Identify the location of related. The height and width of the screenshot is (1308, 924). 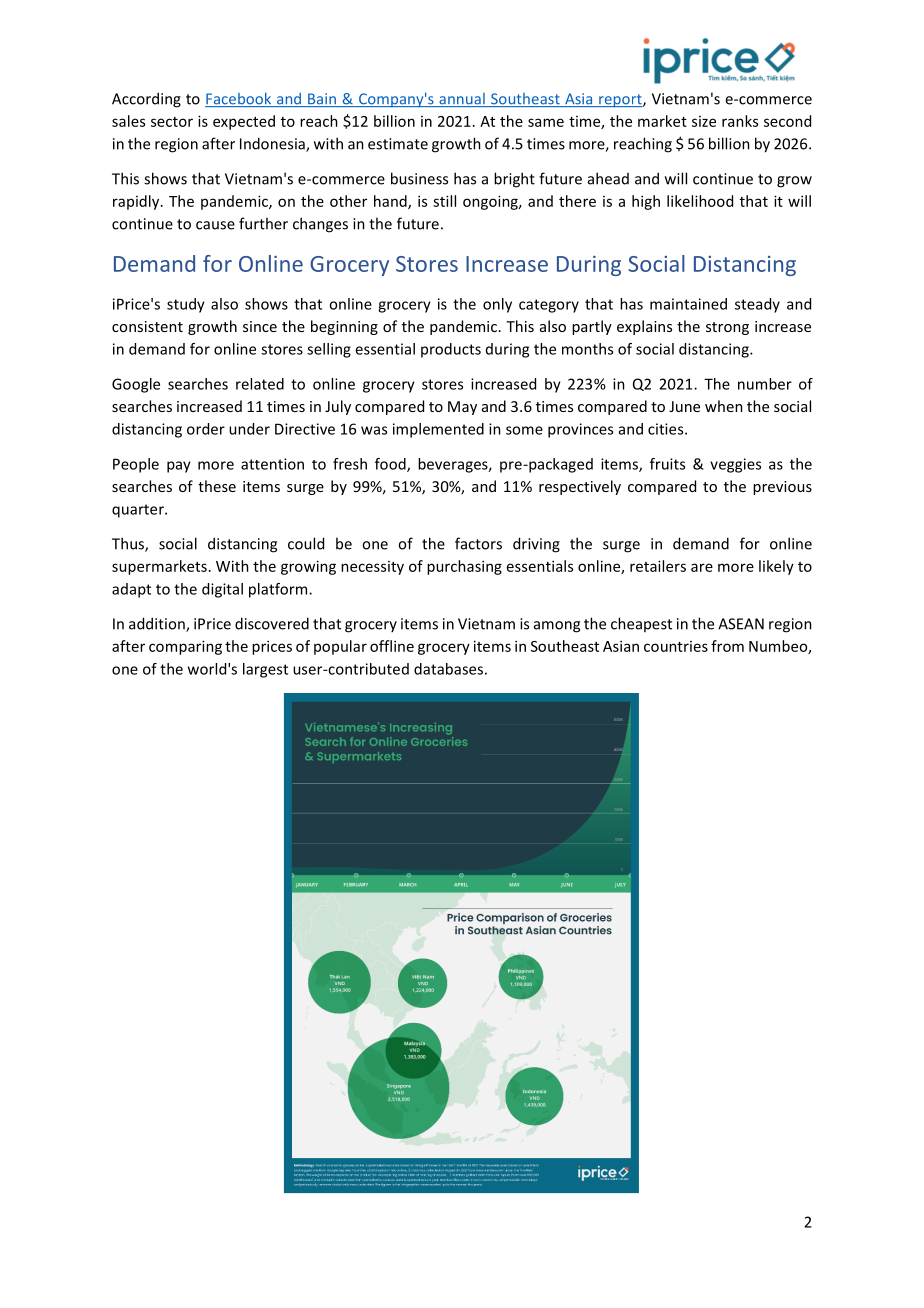
(260, 384).
